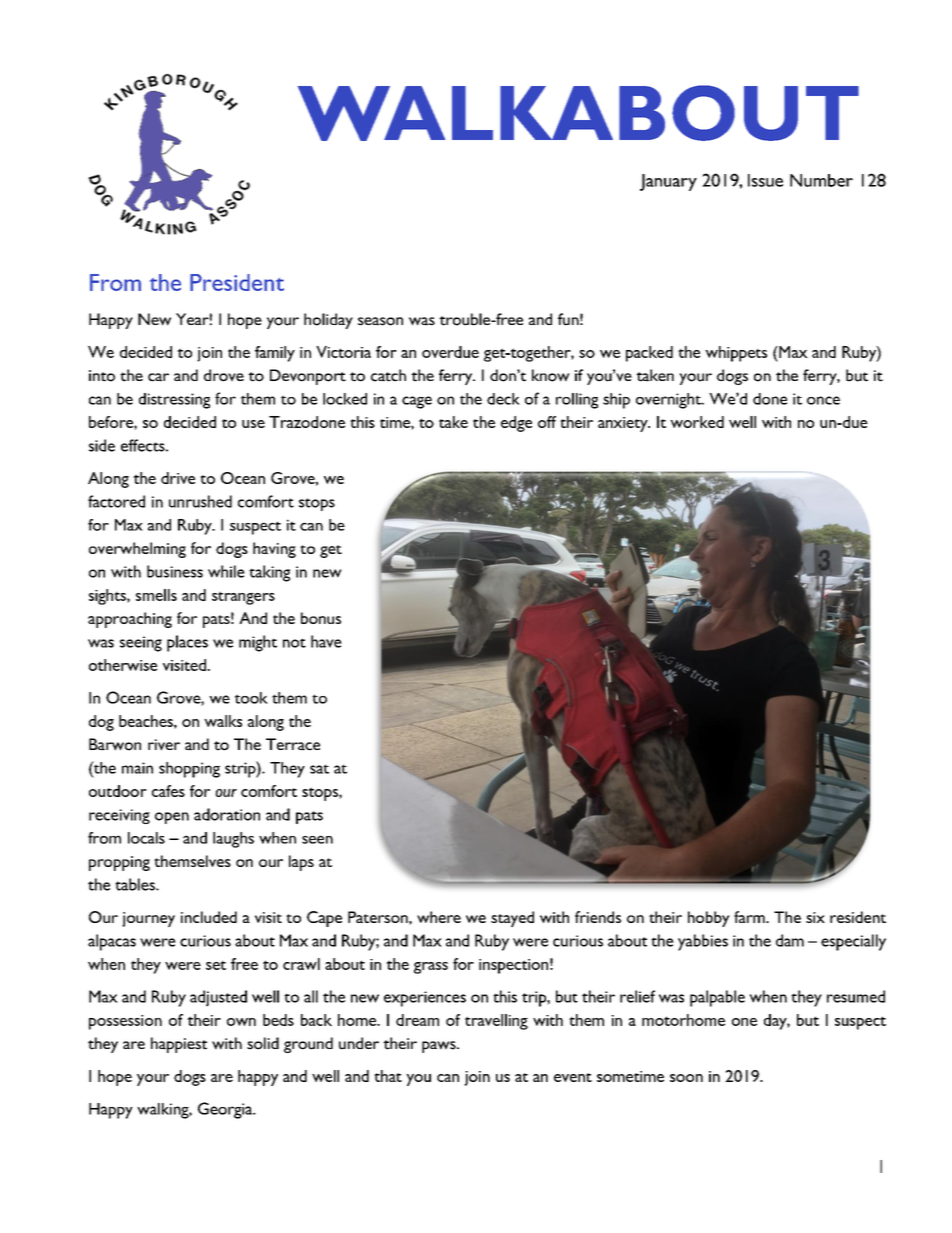 The width and height of the image is (952, 1233). I want to click on paws, so click(440, 1047).
